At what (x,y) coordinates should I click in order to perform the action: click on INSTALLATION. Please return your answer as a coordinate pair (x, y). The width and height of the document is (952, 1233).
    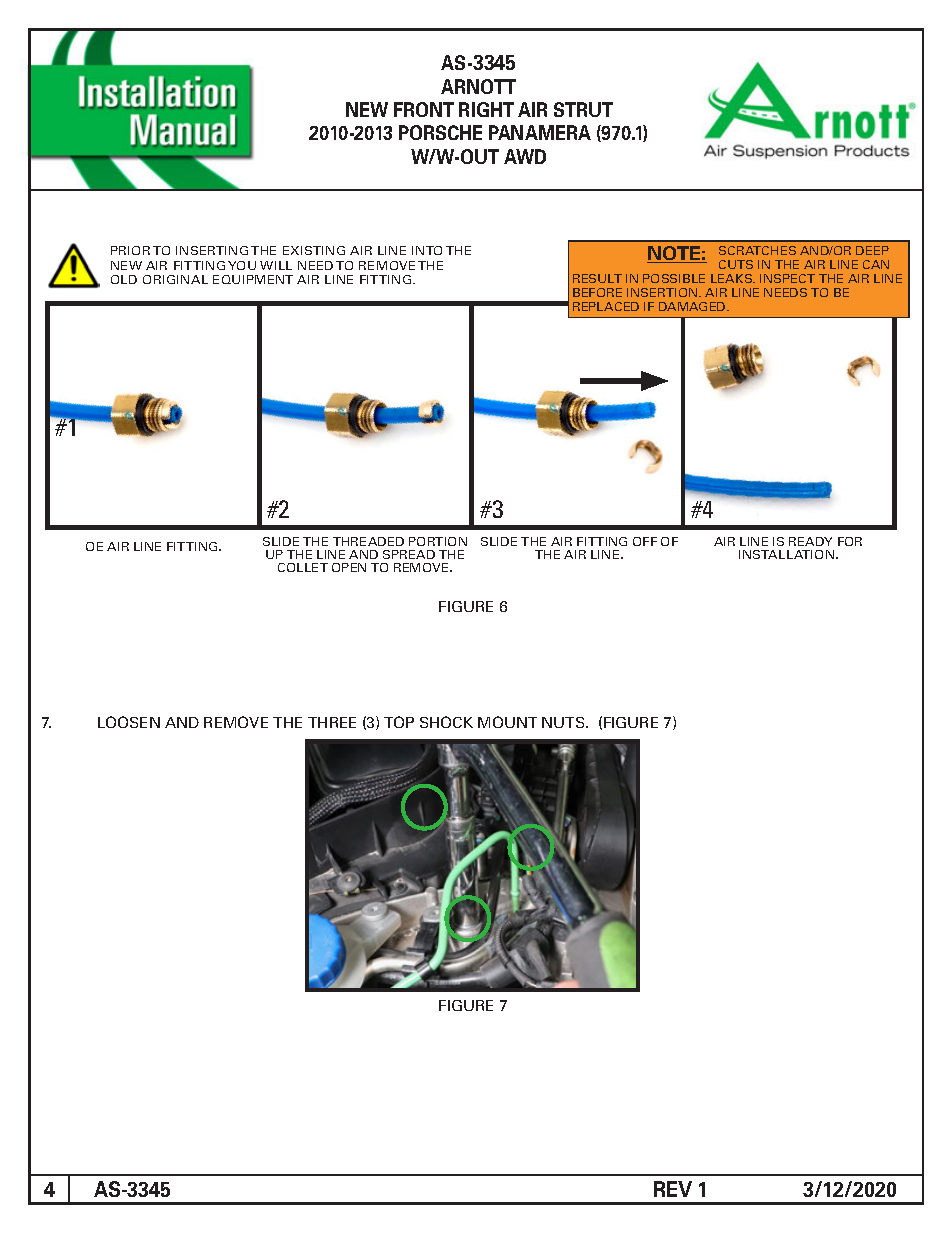
    Looking at the image, I should click on (786, 554).
